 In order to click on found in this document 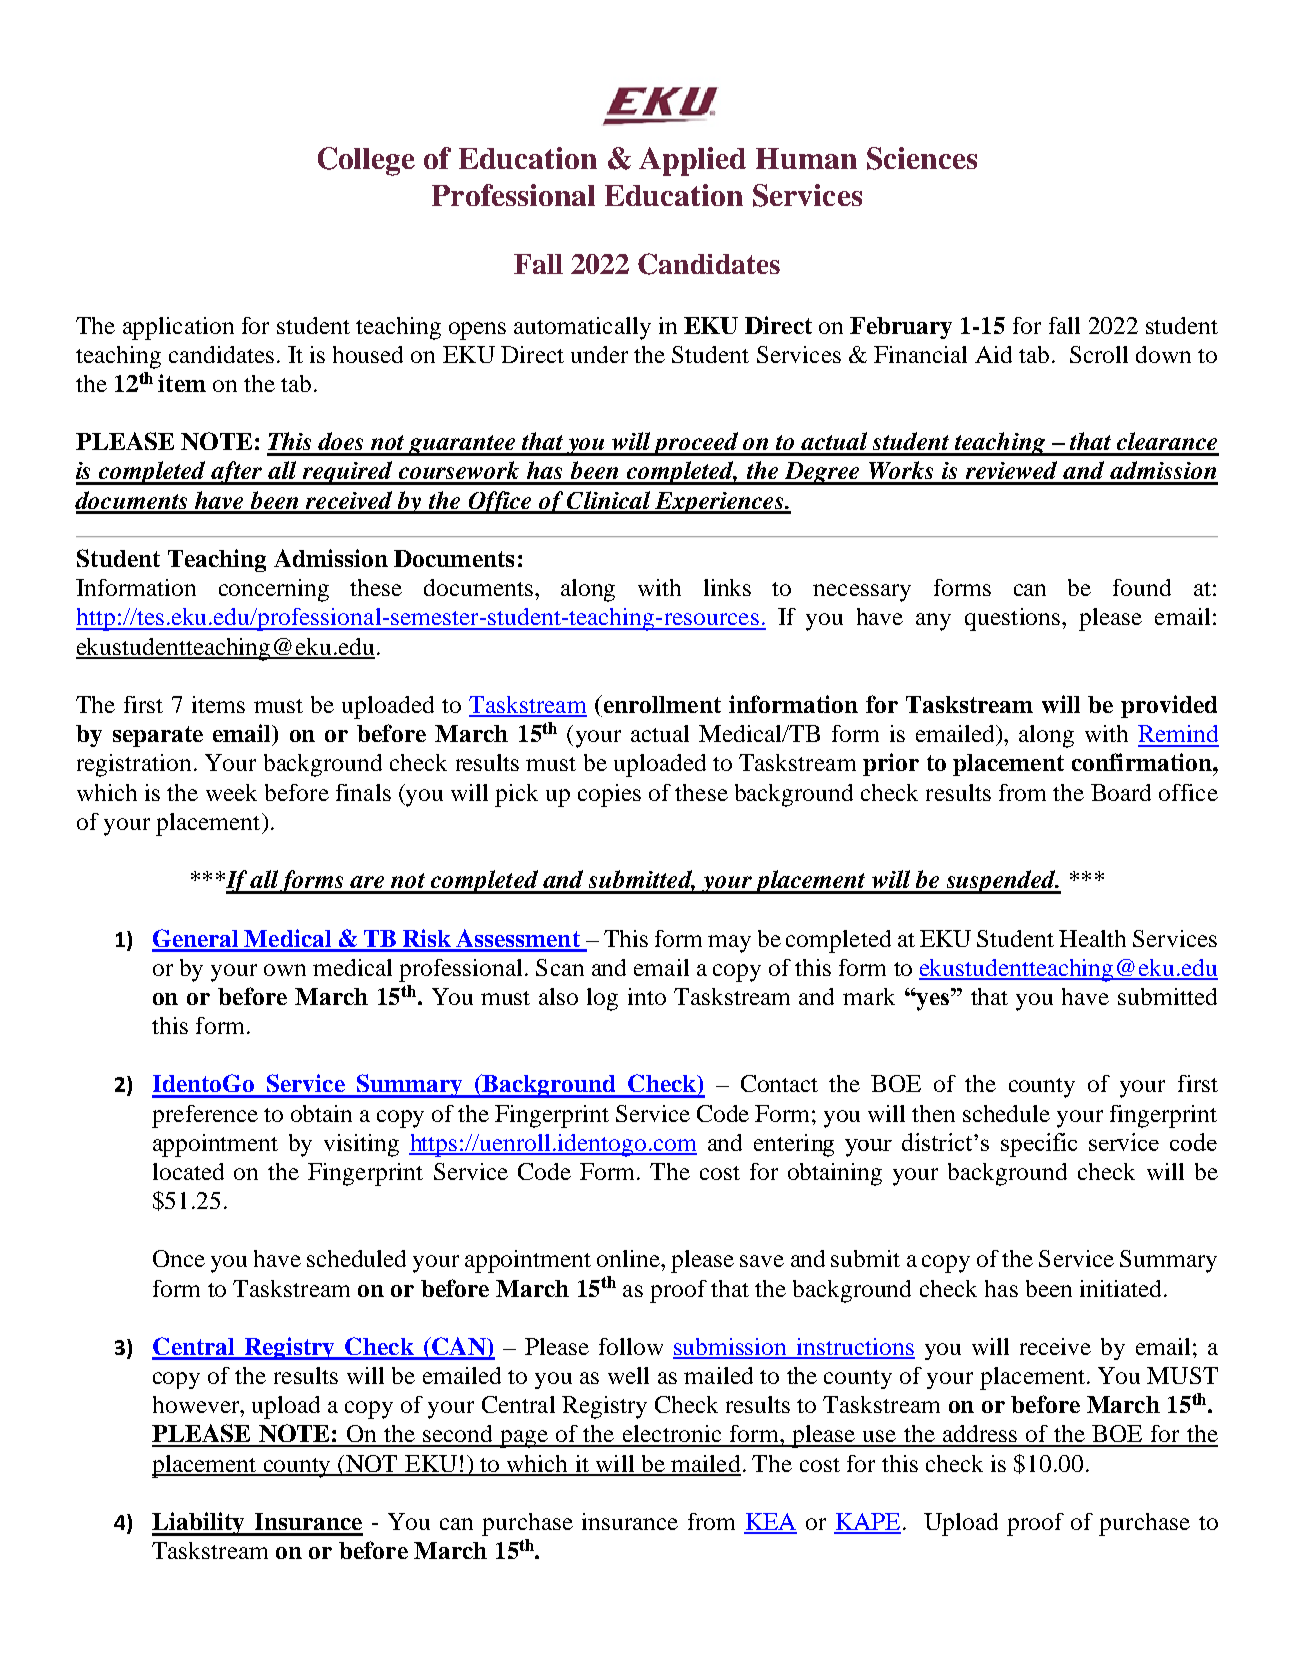, I will do `click(1142, 587)`.
